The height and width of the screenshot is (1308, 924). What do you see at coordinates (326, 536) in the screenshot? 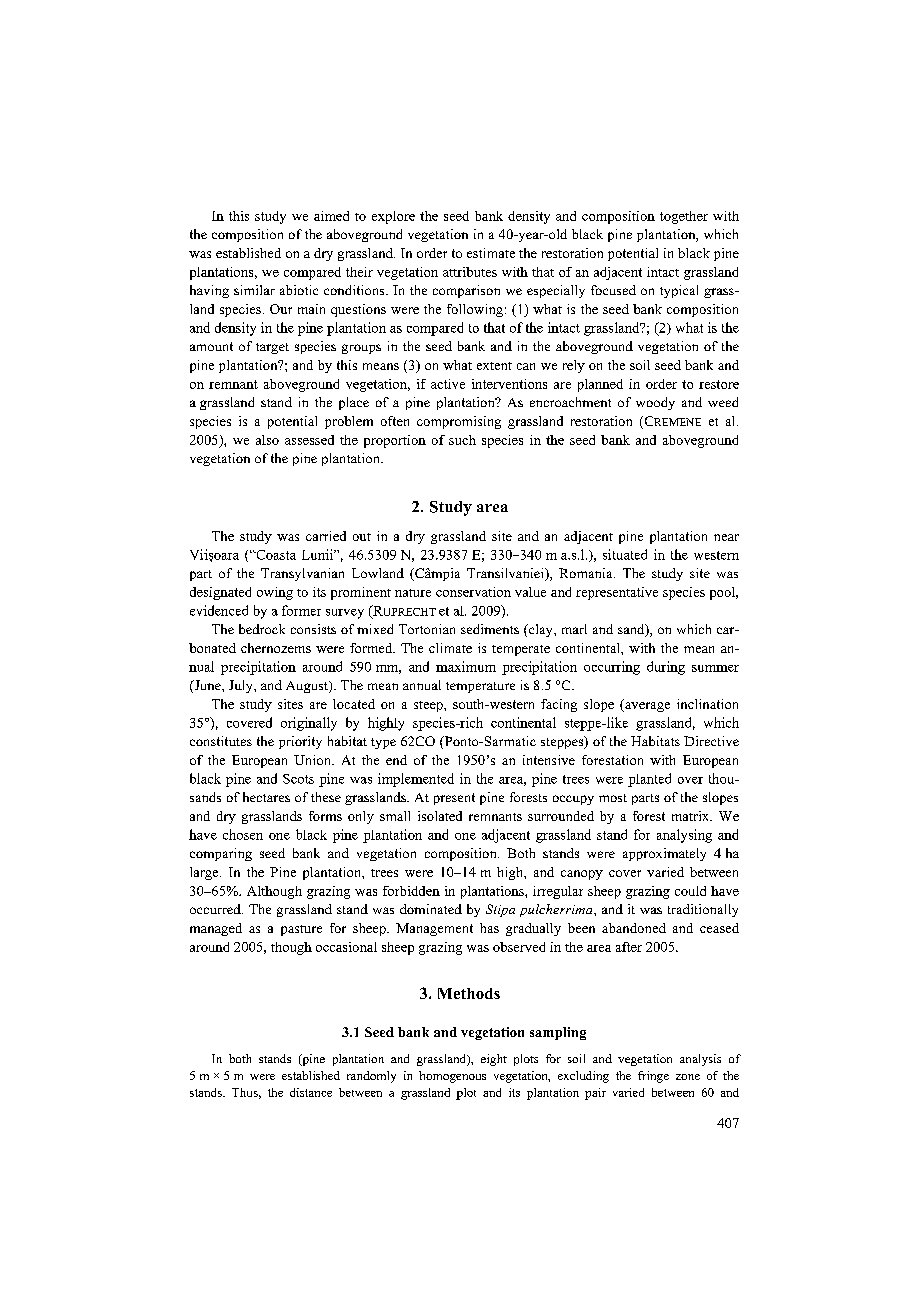
I see `carried` at bounding box center [326, 536].
